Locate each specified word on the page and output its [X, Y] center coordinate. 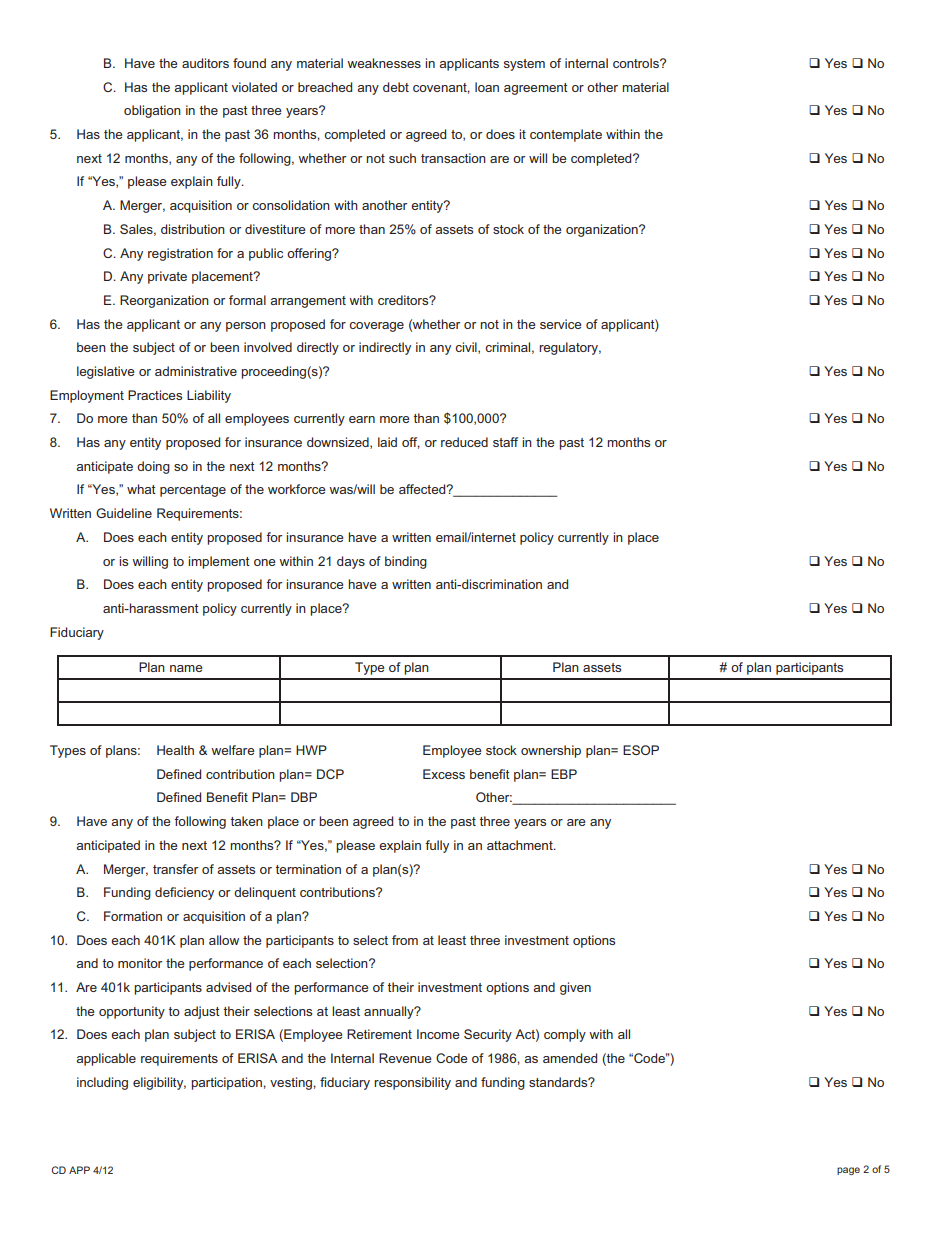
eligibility [159, 1083]
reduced [464, 442]
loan [487, 87]
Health [175, 750]
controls [637, 63]
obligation [152, 111]
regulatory [570, 348]
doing [153, 467]
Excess [444, 774]
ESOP [641, 750]
